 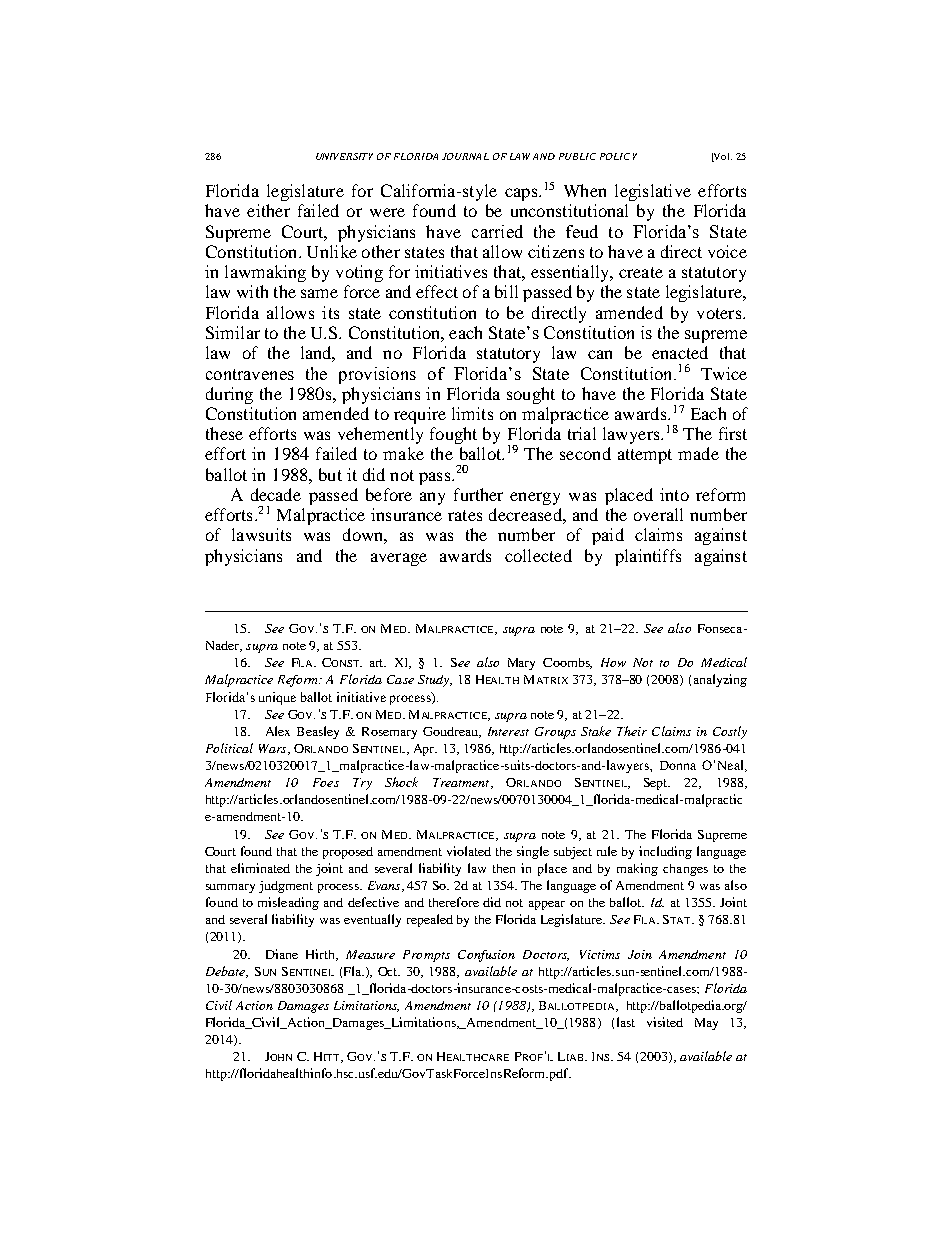 What do you see at coordinates (486, 956) in the page?
I see `Confusion` at bounding box center [486, 956].
